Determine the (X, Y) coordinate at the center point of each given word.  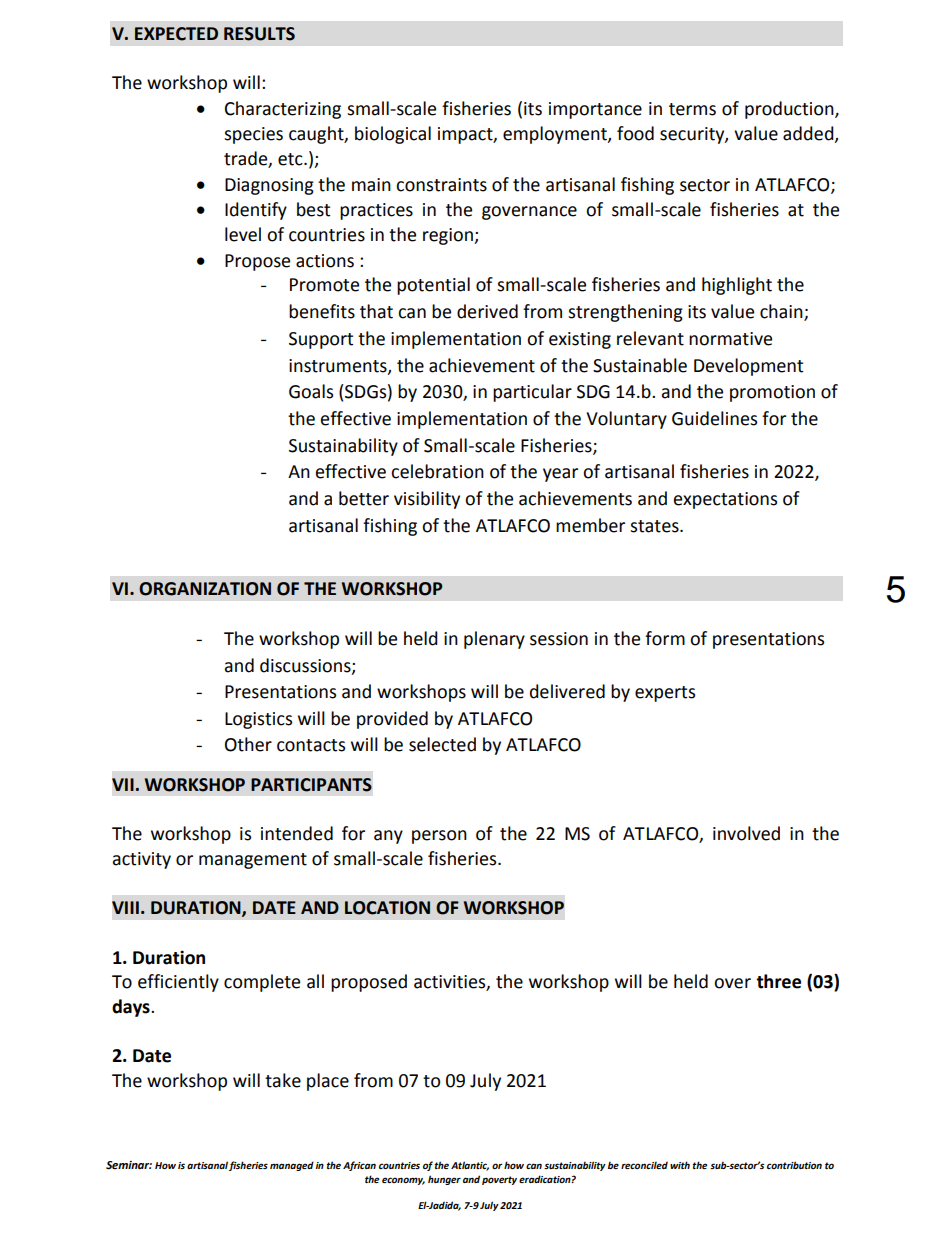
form (665, 638)
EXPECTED (176, 34)
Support (321, 340)
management (253, 861)
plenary (494, 640)
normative (730, 339)
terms (692, 109)
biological (393, 135)
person (439, 837)
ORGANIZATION (205, 589)
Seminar (129, 1165)
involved (746, 833)
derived (487, 311)
